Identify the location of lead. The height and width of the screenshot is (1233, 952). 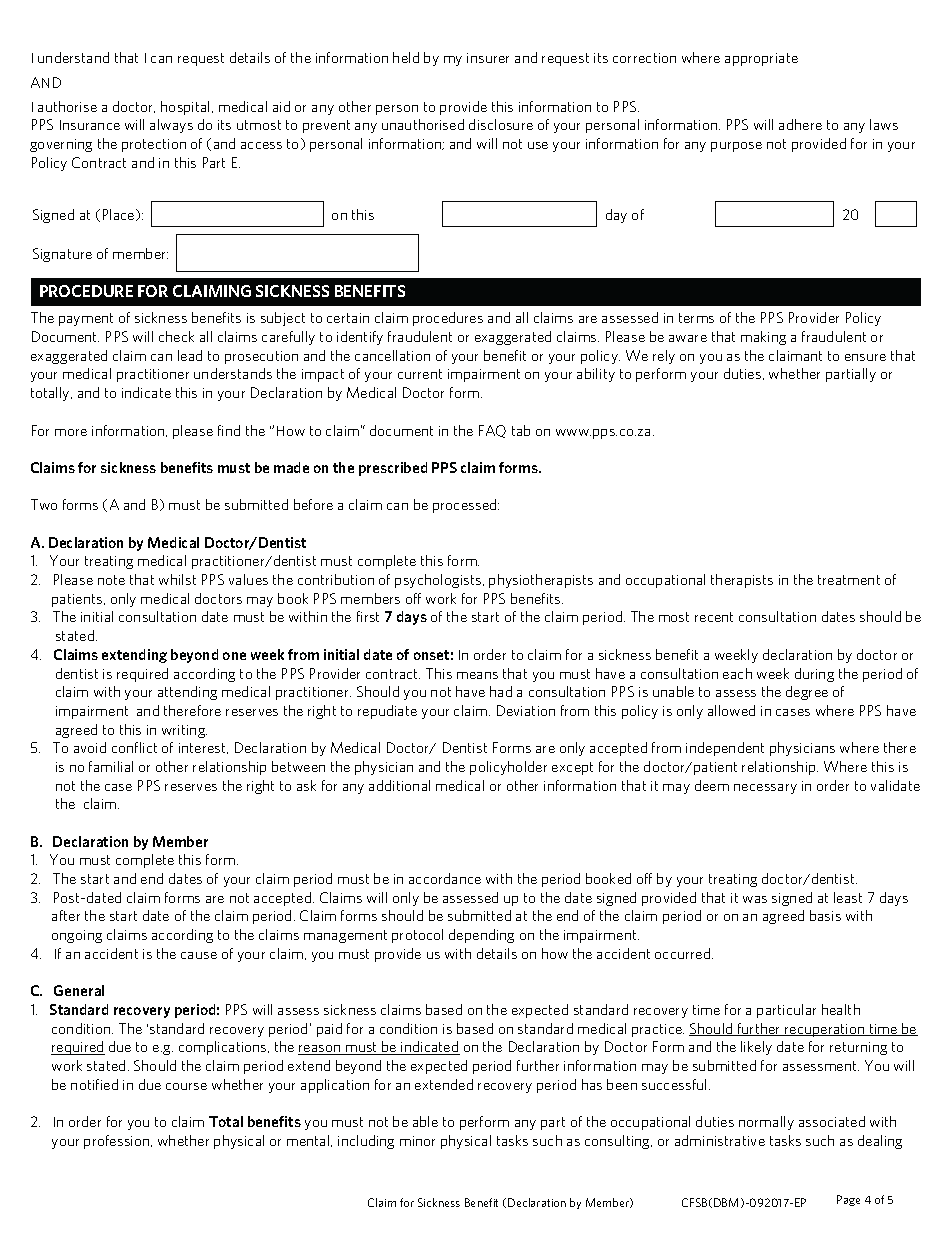
(190, 355).
